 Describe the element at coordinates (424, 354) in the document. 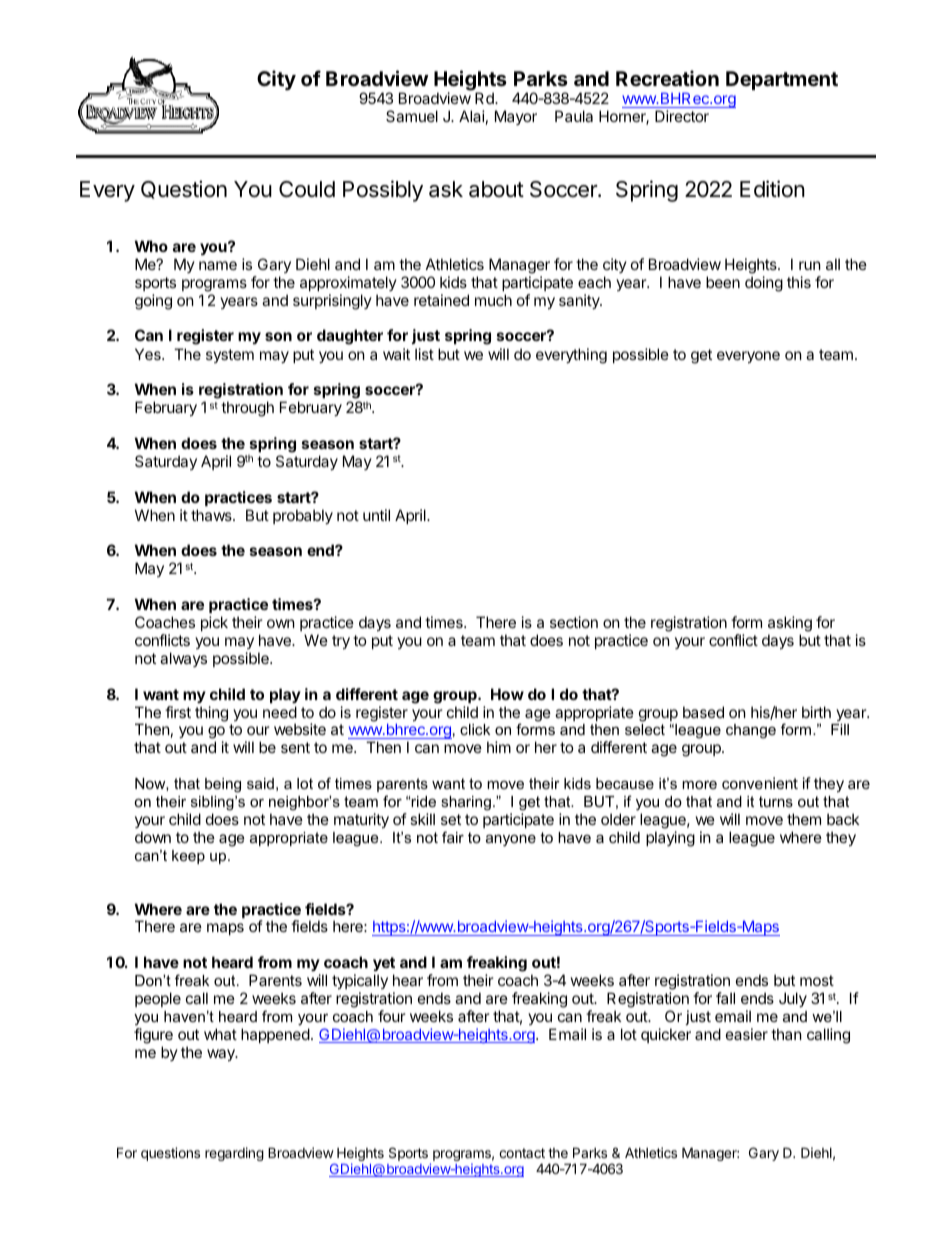

I see `list` at that location.
